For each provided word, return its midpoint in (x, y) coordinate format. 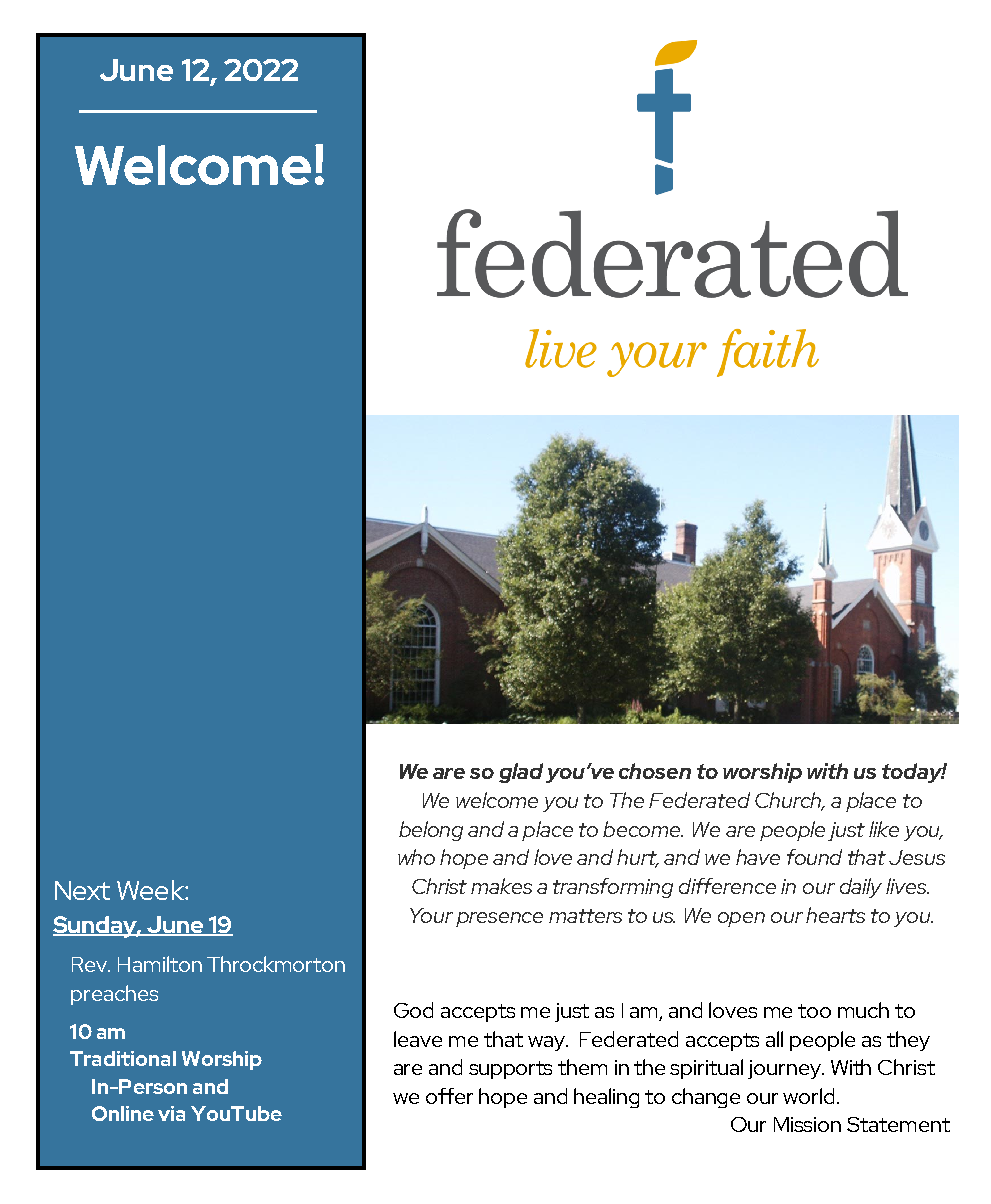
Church (790, 801)
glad (521, 773)
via (171, 1113)
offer (449, 1096)
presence (499, 919)
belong (431, 831)
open (741, 919)
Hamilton (160, 964)
